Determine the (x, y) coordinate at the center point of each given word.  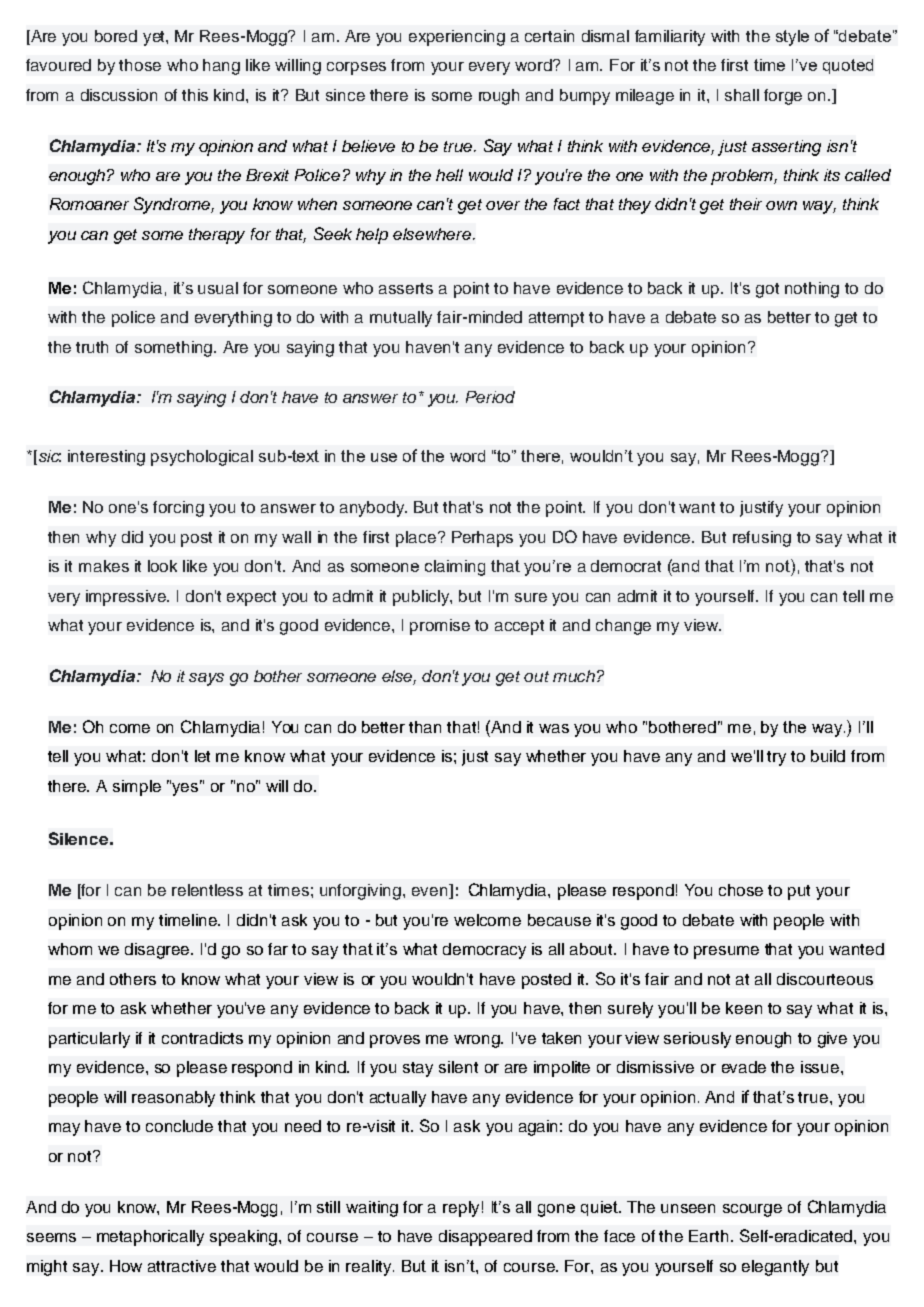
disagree (159, 951)
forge (783, 97)
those (140, 65)
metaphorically (150, 1238)
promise (440, 627)
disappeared (485, 1238)
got (767, 290)
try (776, 758)
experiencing (457, 38)
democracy (484, 951)
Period (490, 397)
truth (92, 347)
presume (726, 952)
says (206, 679)
